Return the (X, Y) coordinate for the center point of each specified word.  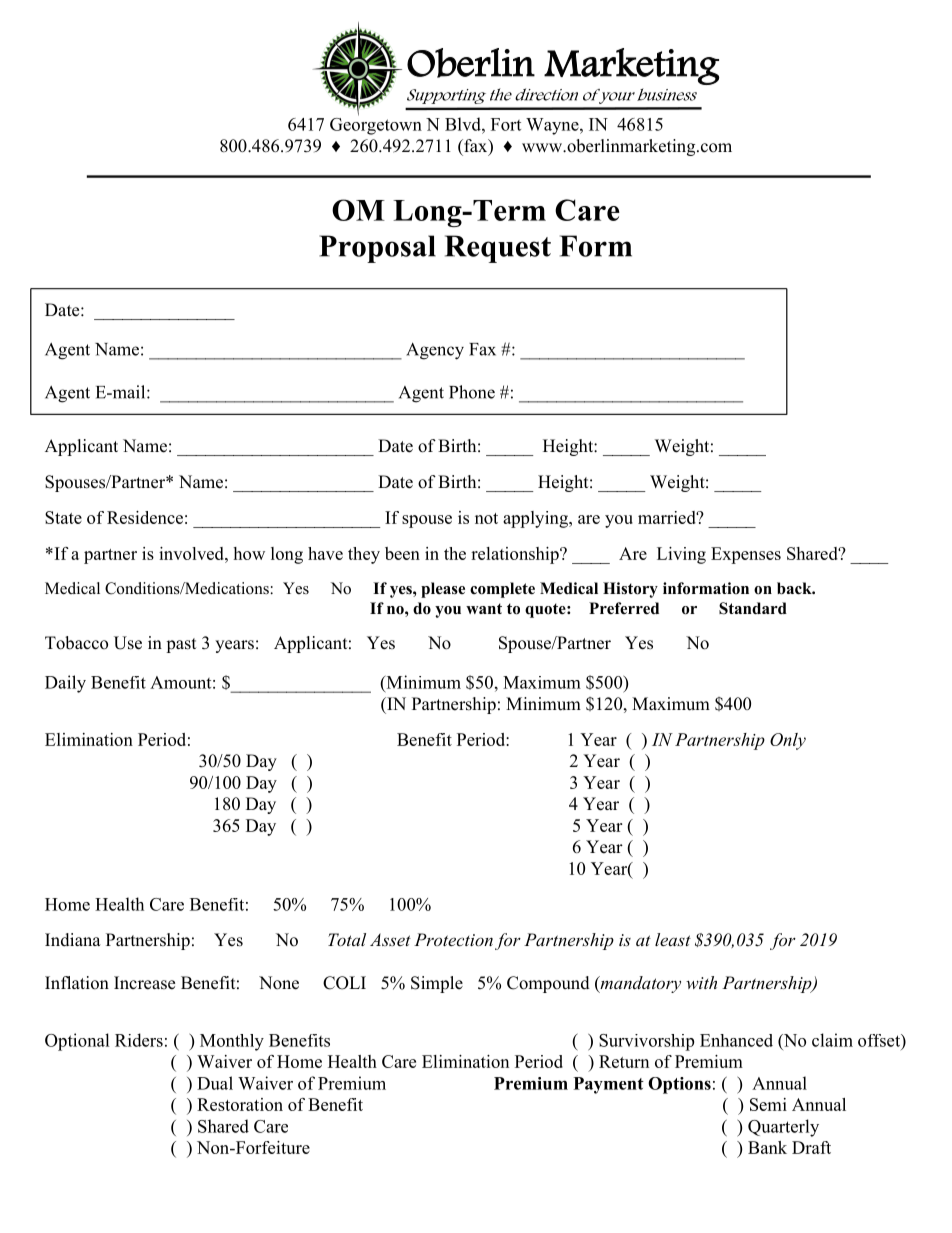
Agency (435, 351)
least (673, 939)
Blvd (464, 124)
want (484, 608)
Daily (65, 684)
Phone (472, 392)
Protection (453, 939)
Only (788, 741)
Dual (215, 1083)
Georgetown (376, 125)
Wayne (553, 126)
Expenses (746, 555)
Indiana (73, 940)
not (486, 518)
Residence (145, 517)
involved (192, 553)
